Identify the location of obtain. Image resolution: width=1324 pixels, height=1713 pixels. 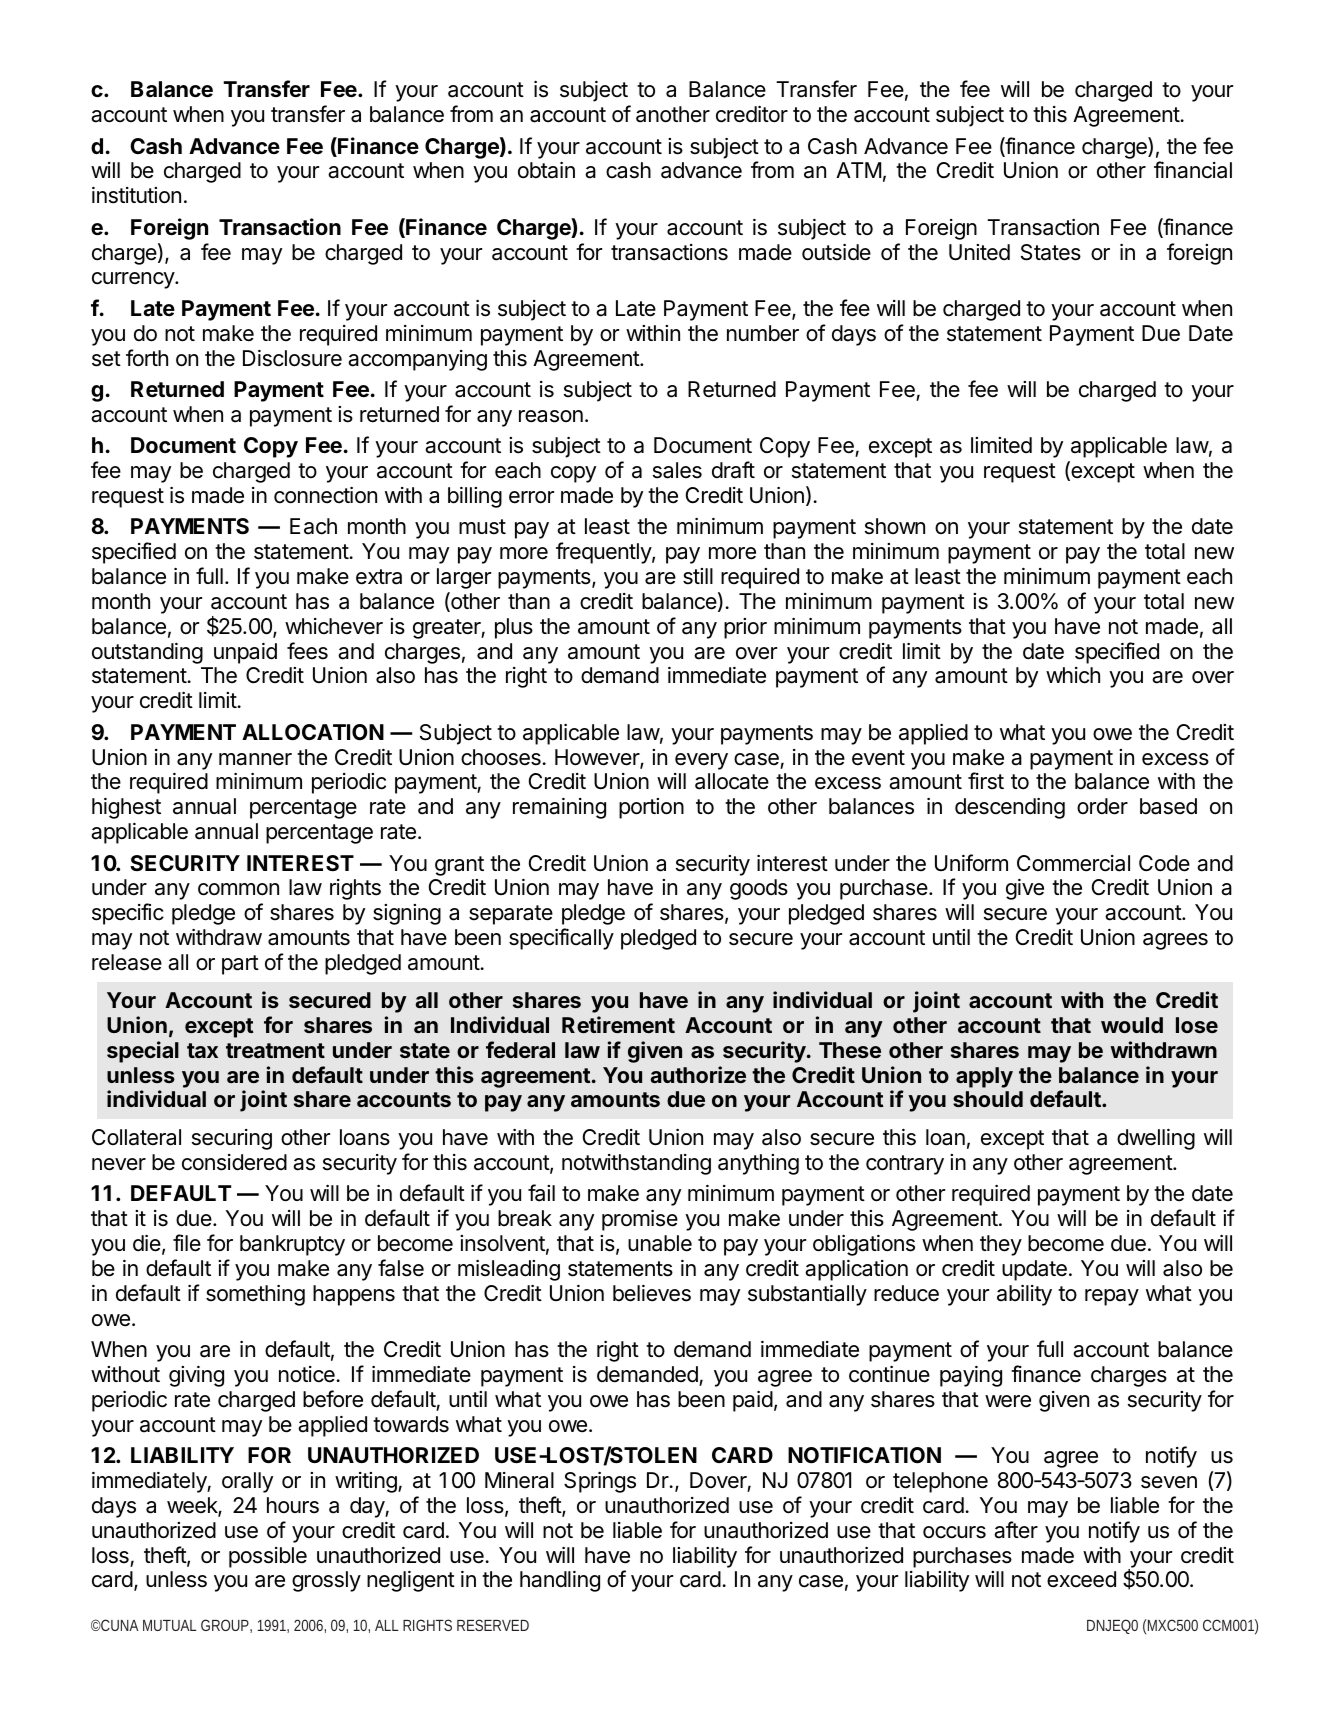
(546, 170).
